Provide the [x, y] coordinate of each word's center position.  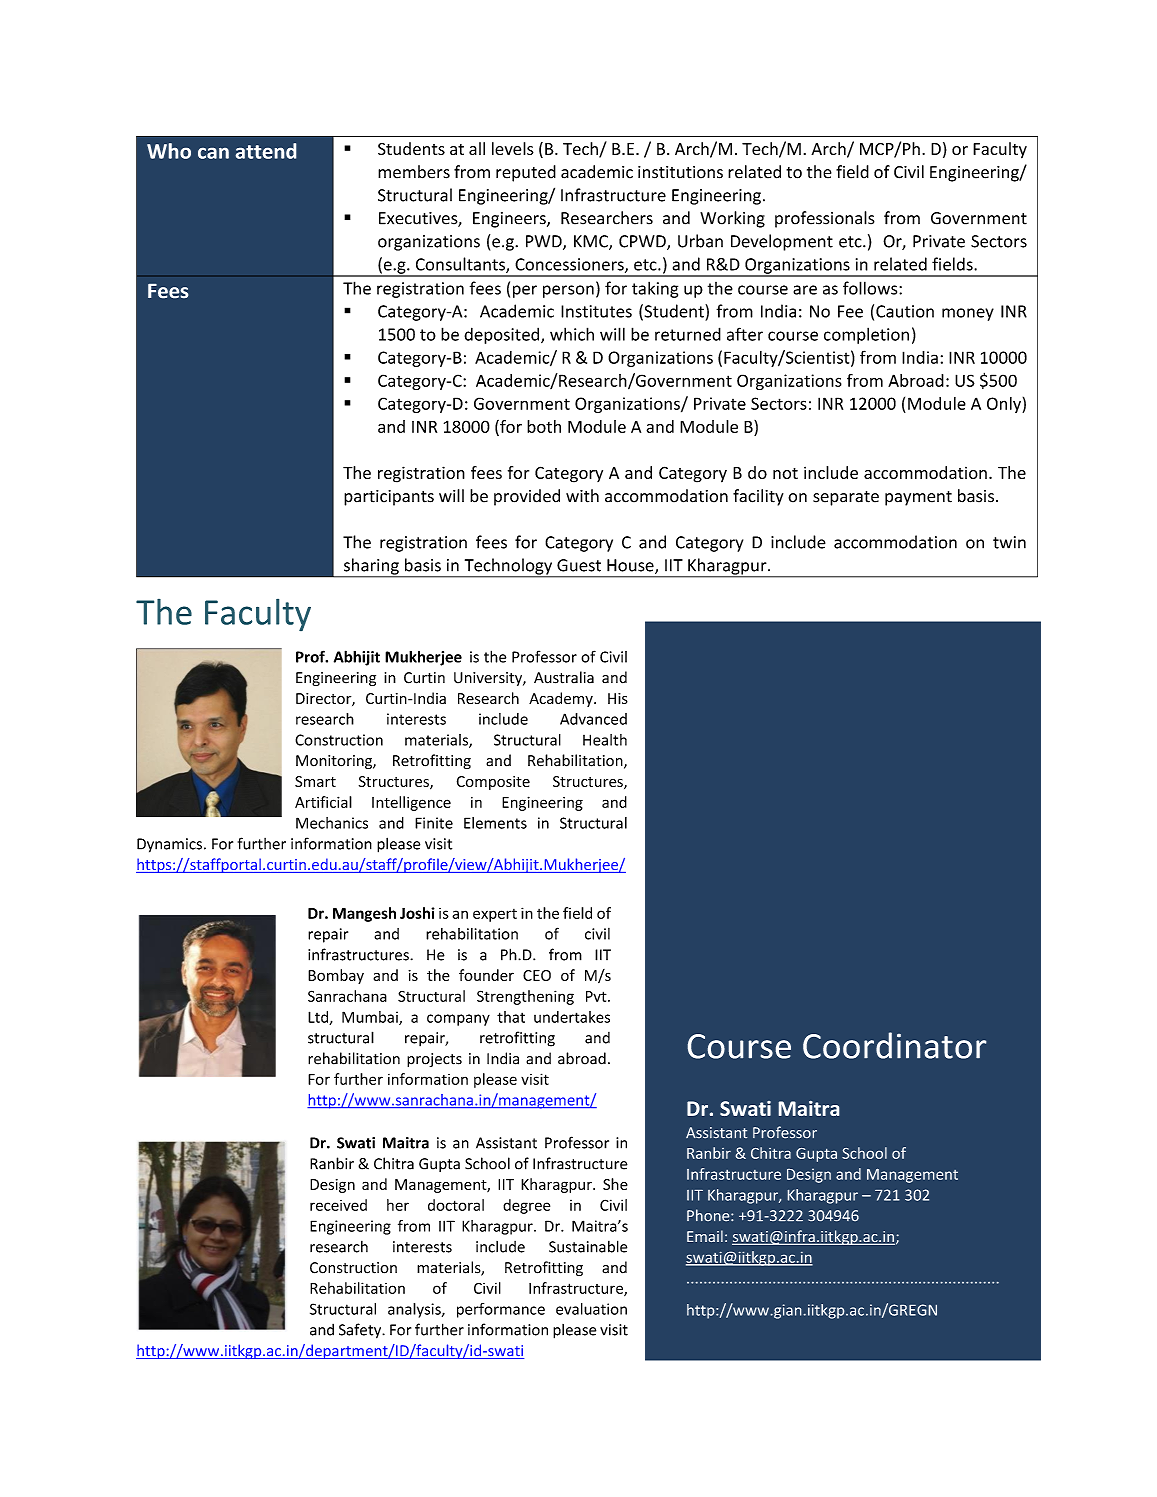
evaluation [591, 1309]
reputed [526, 173]
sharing [371, 567]
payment [918, 498]
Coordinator [894, 1045]
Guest [579, 565]
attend [266, 151]
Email [705, 1236]
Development [782, 242]
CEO [537, 975]
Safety [361, 1331]
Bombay [336, 976]
